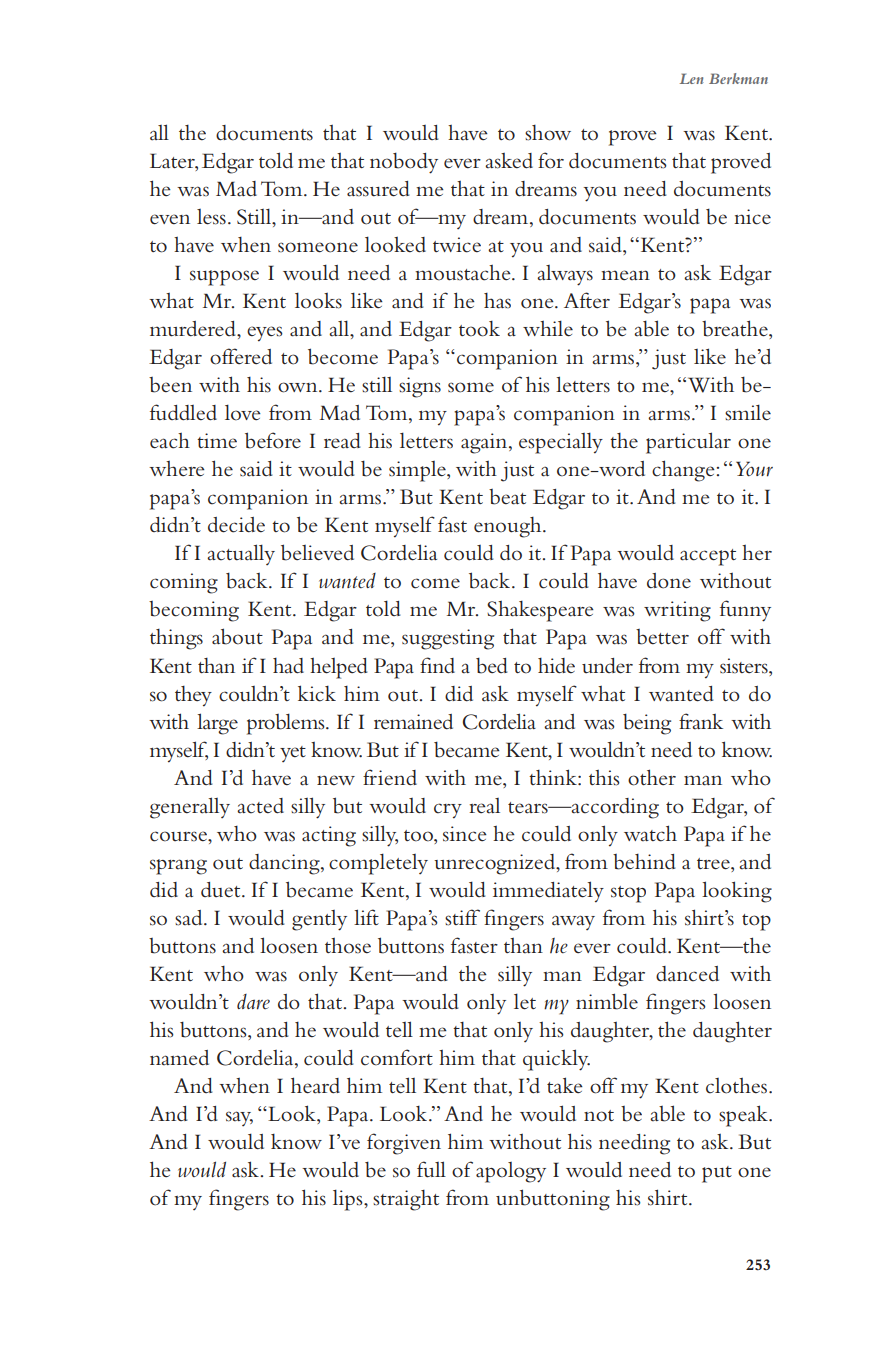 This image has width=896, height=1345. What do you see at coordinates (509, 161) in the image?
I see `asked` at bounding box center [509, 161].
